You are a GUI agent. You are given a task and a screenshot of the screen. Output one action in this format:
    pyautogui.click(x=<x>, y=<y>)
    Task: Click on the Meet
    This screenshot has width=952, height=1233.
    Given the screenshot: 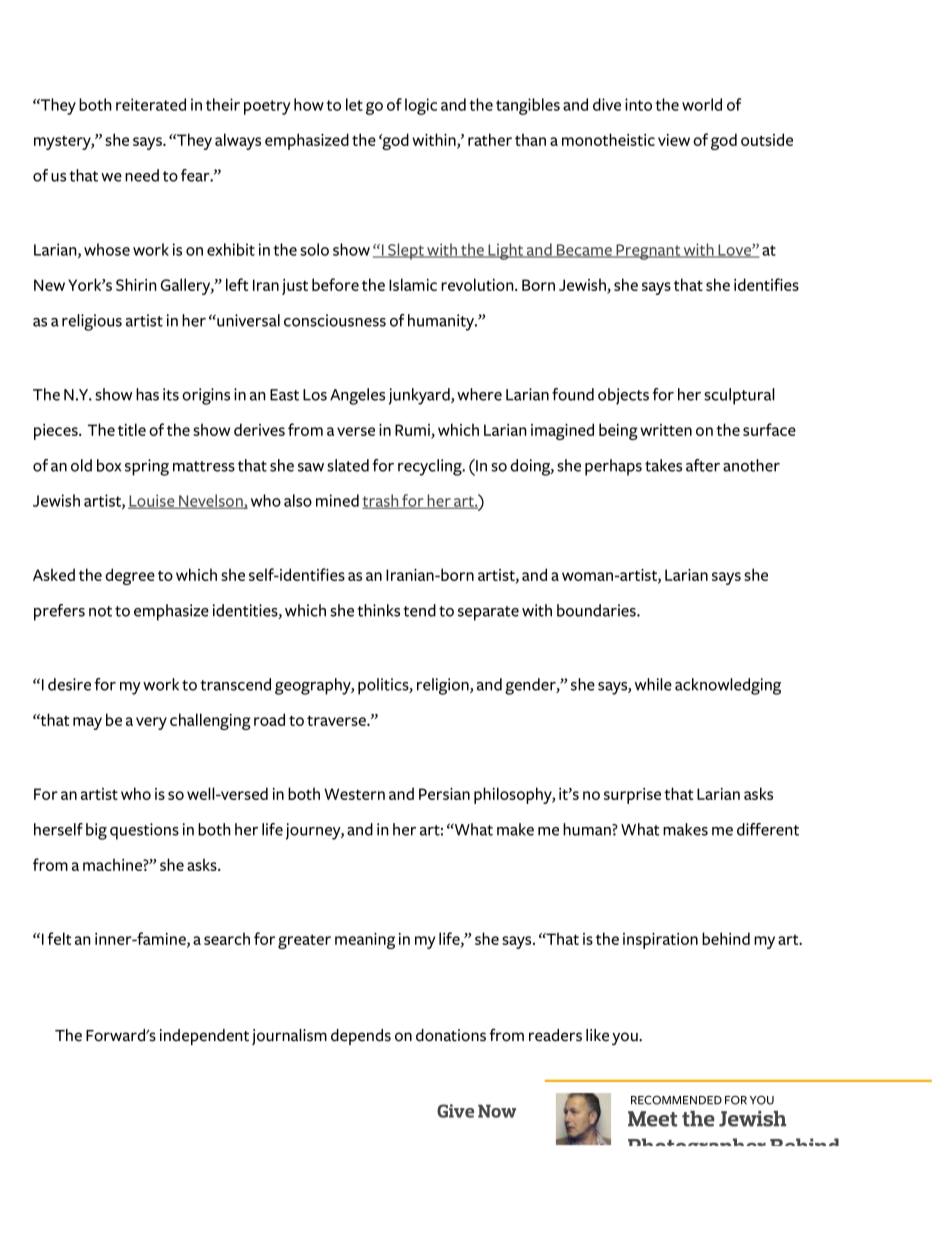 What is the action you would take?
    pyautogui.click(x=652, y=1119)
